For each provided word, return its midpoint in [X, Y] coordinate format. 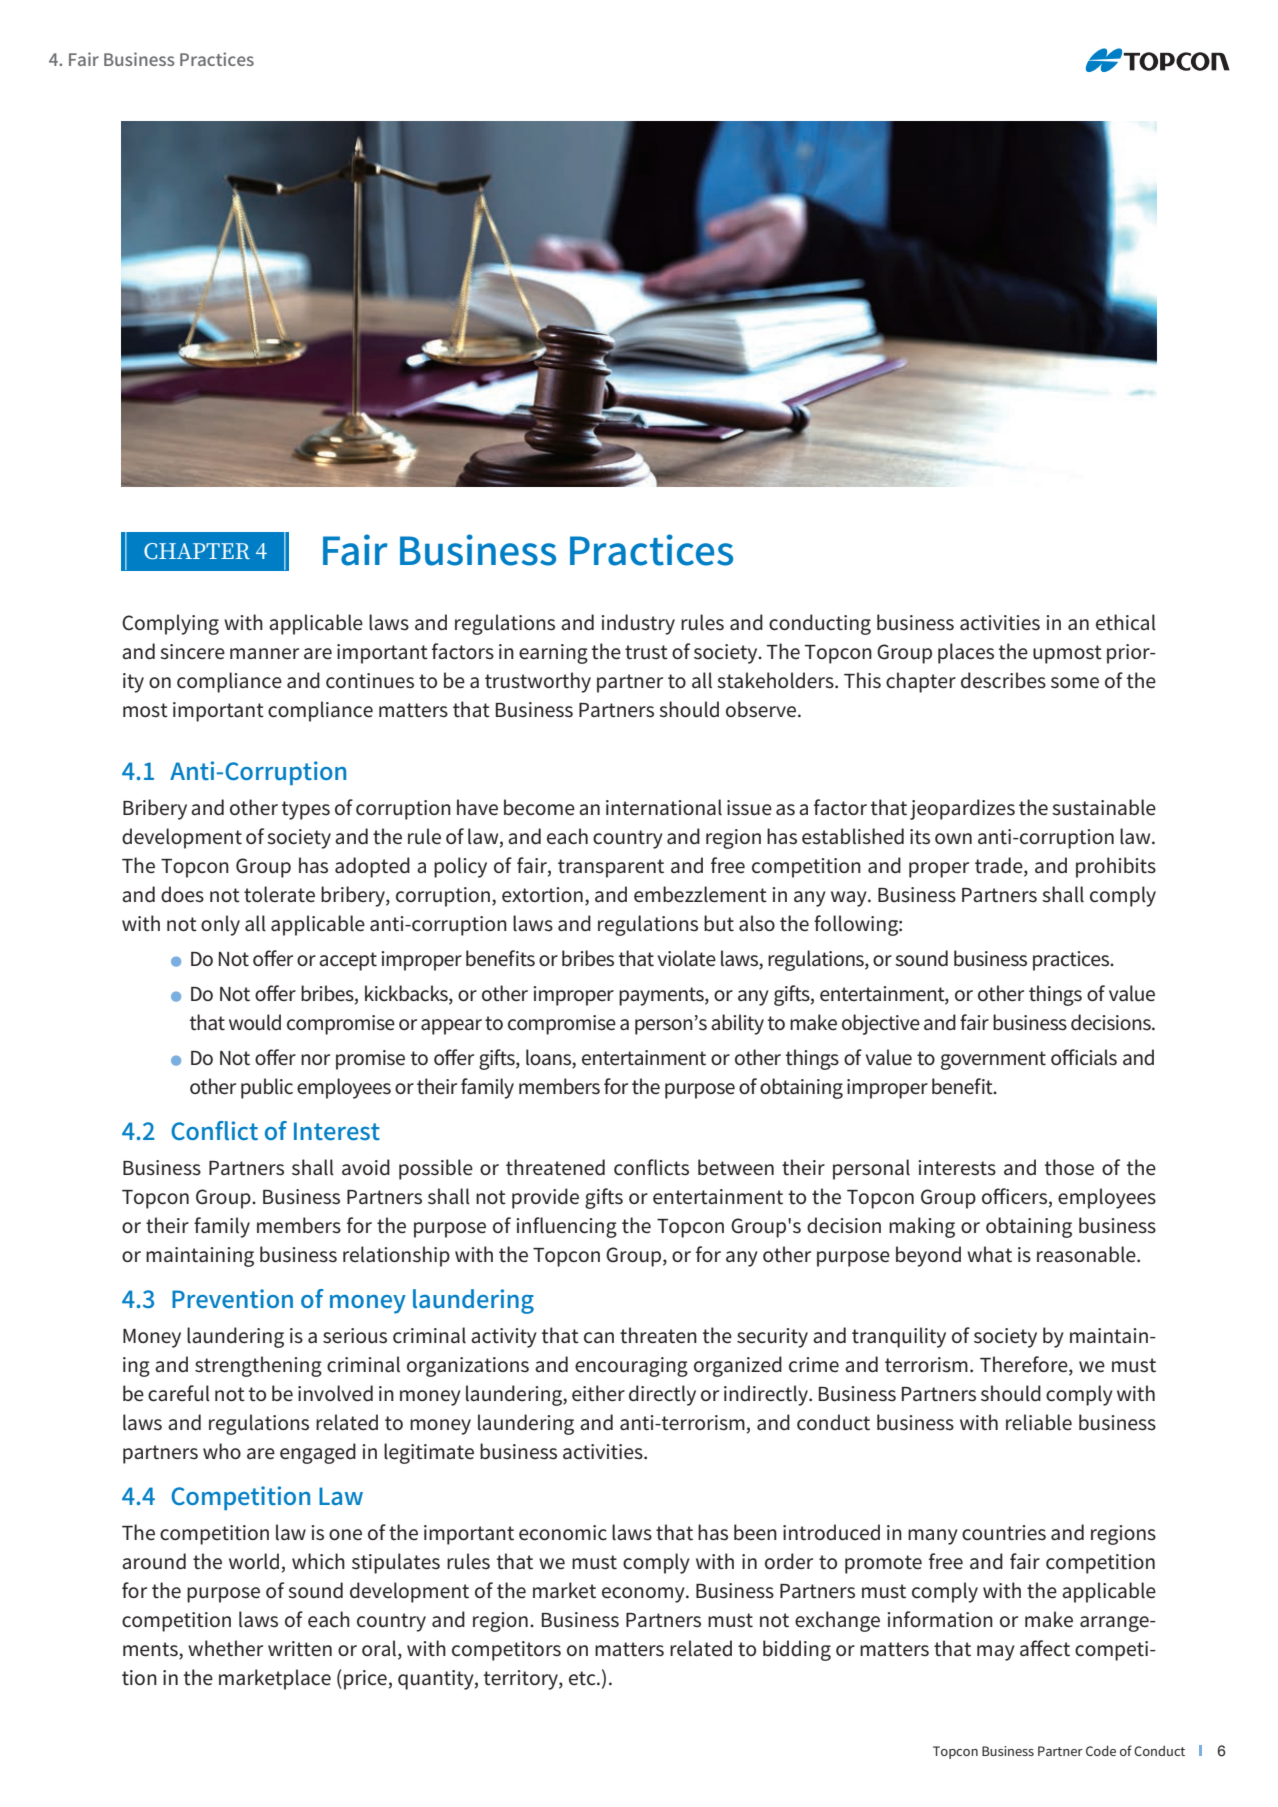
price [365, 1680]
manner [264, 654]
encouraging [631, 1367]
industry [638, 624]
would [255, 1022]
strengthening [258, 1366]
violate [687, 958]
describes [1003, 680]
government [993, 1060]
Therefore [1025, 1365]
